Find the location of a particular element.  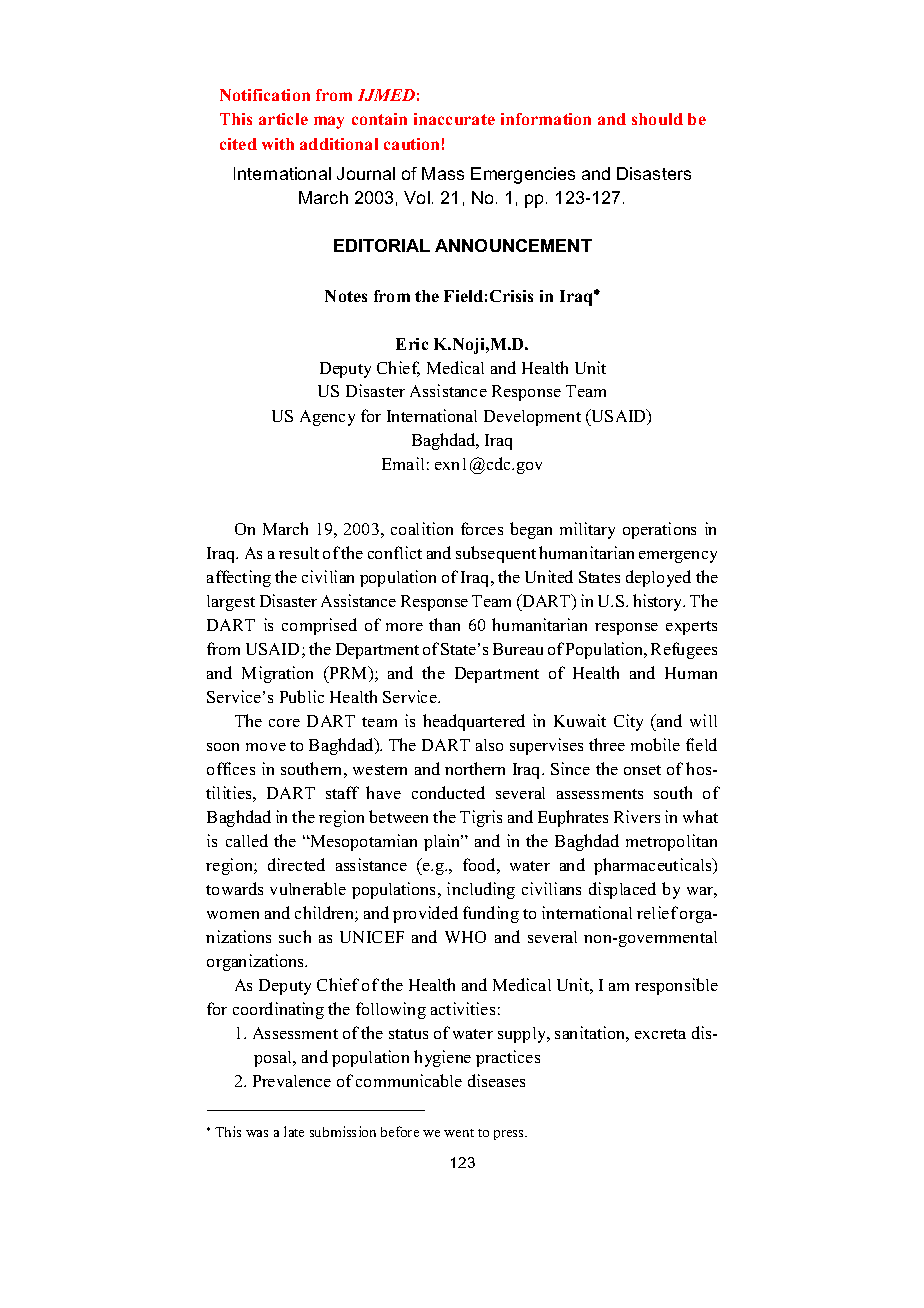

excreta is located at coordinates (660, 1034).
